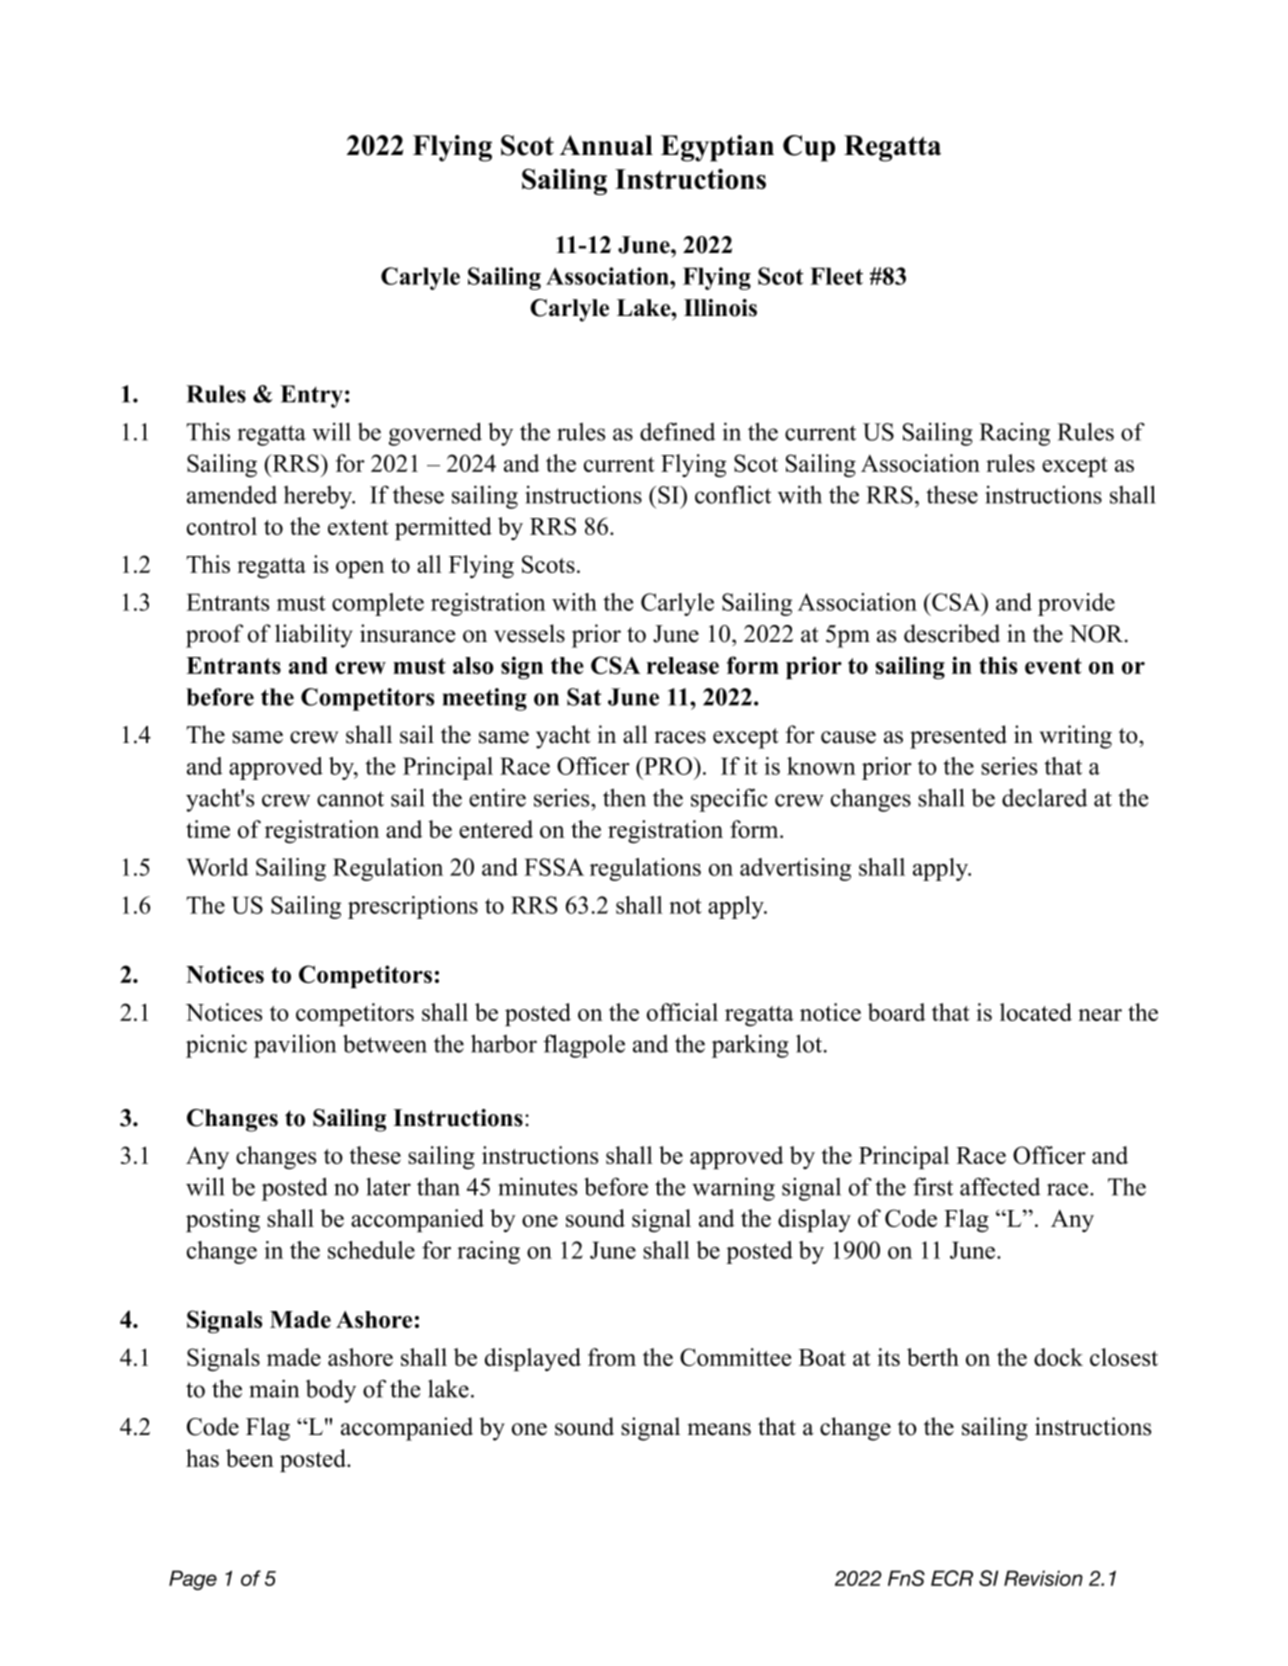 This screenshot has height=1666, width=1288. I want to click on declared, so click(1044, 798).
